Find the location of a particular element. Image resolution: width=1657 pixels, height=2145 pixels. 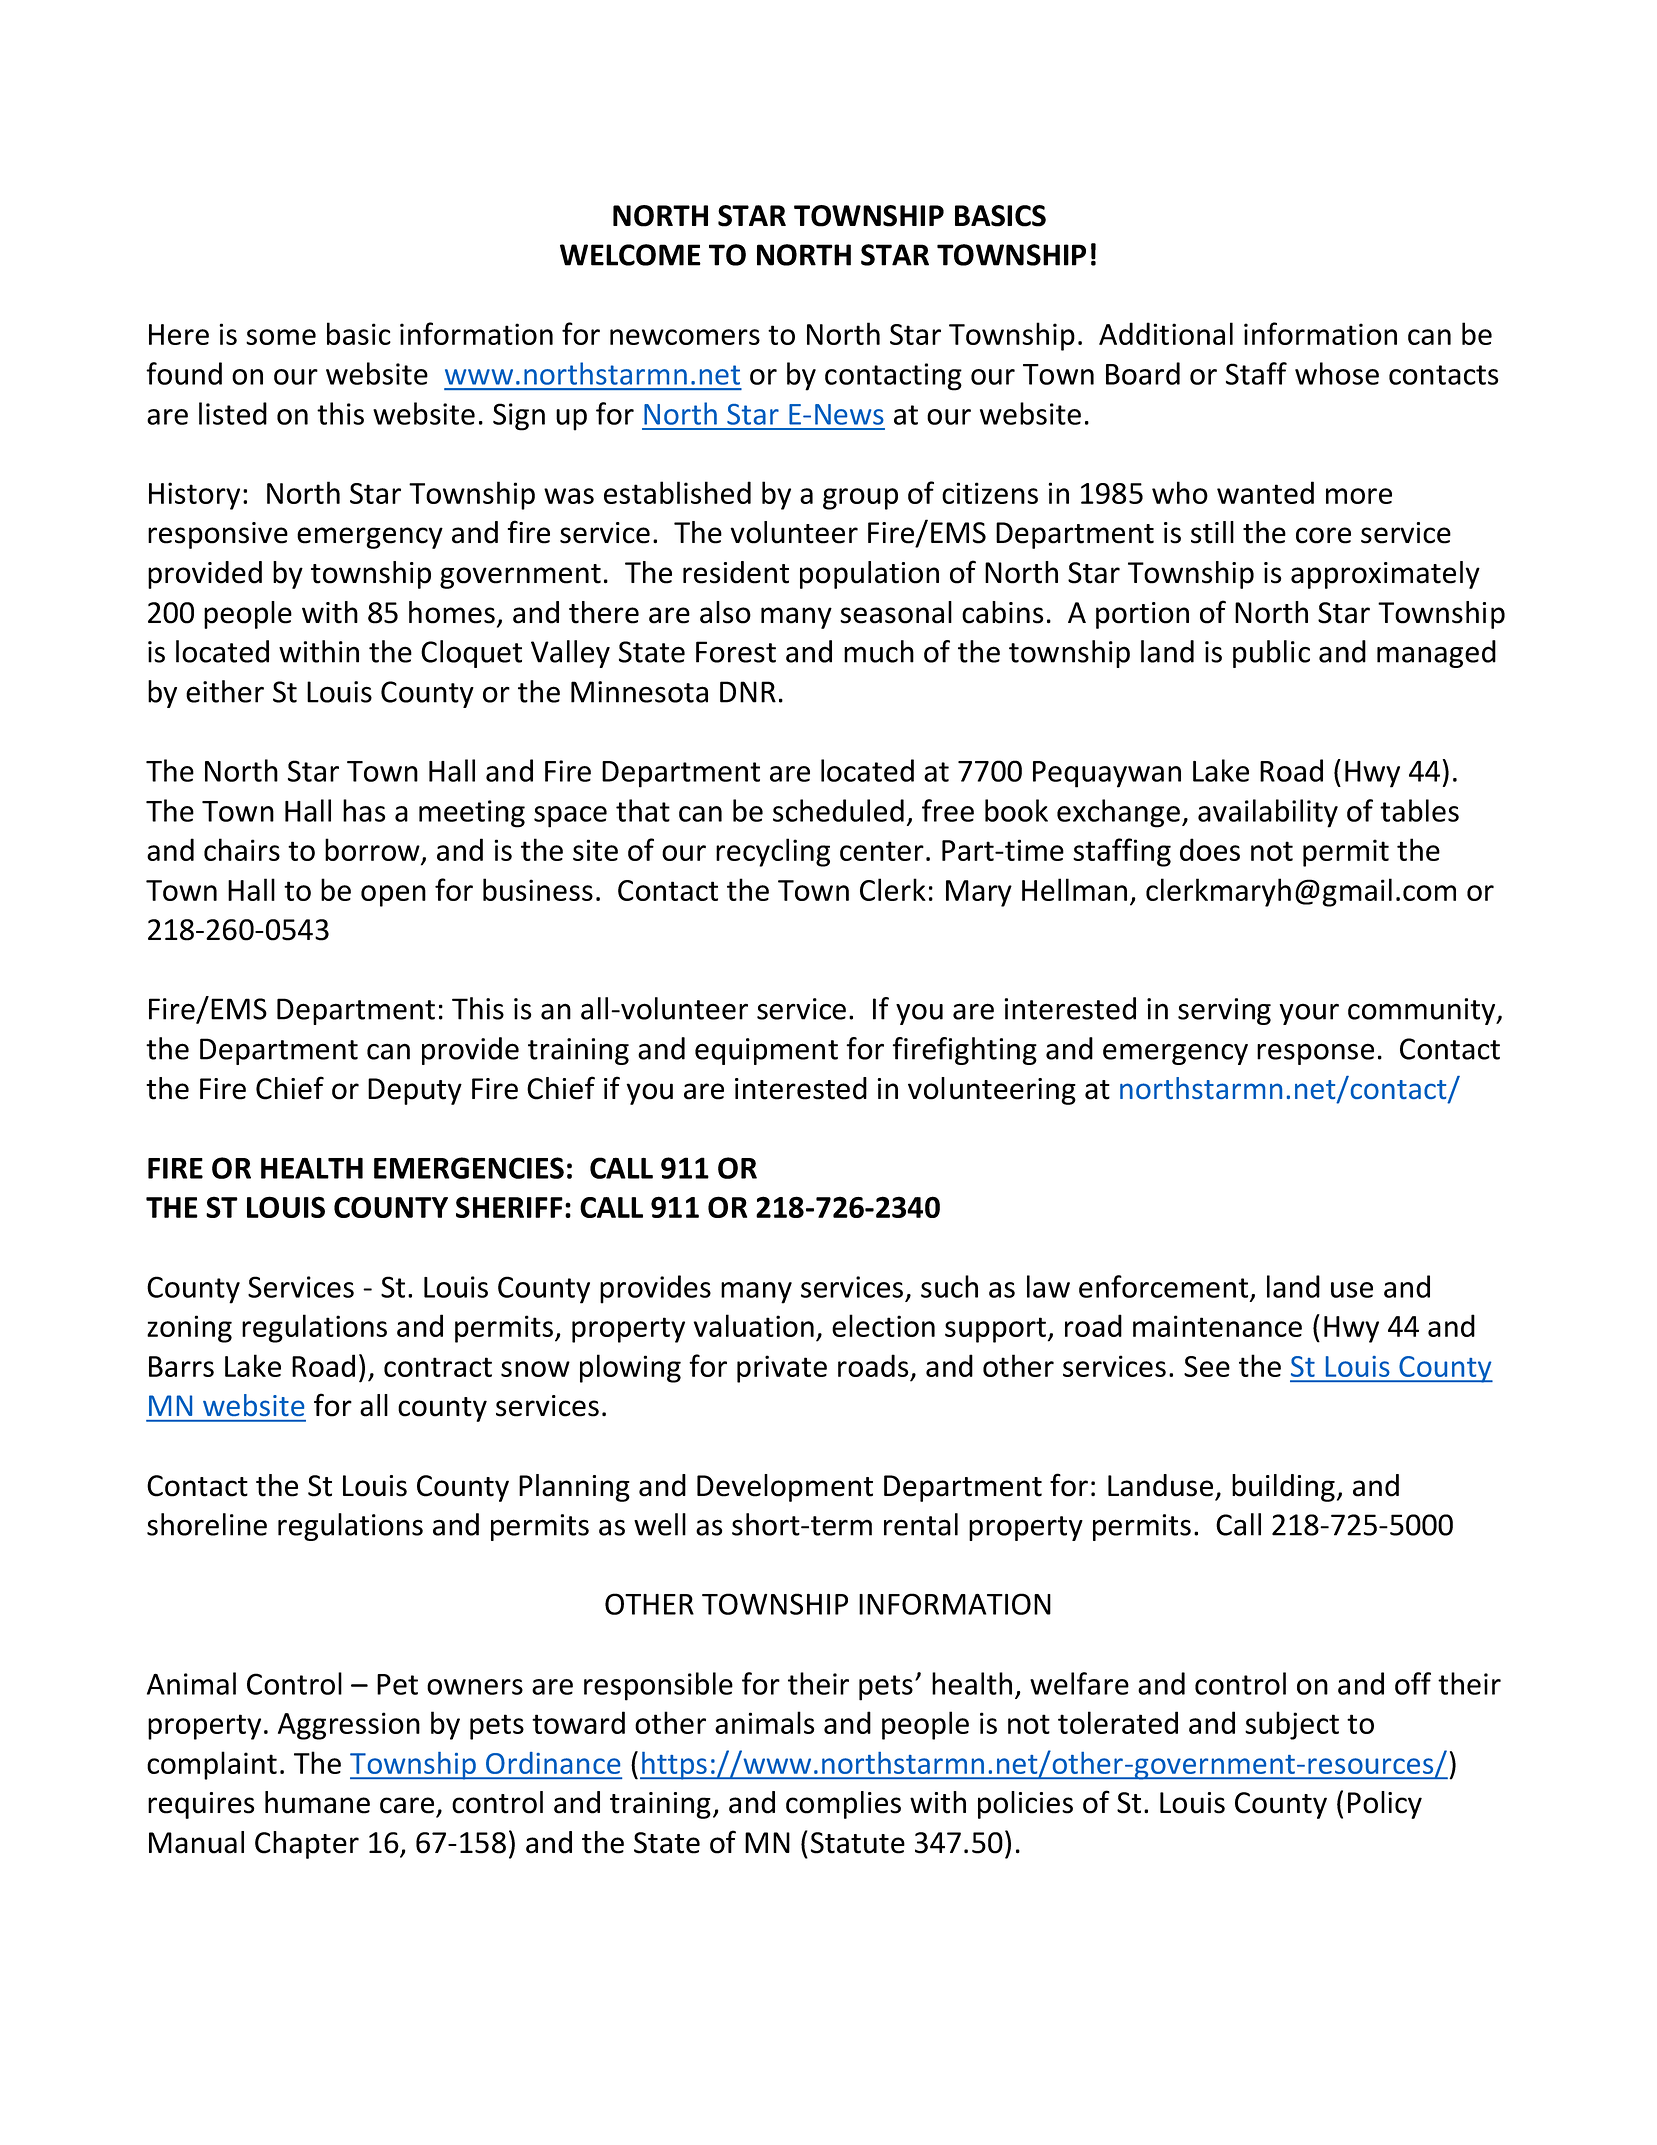

equipment is located at coordinates (766, 1051).
